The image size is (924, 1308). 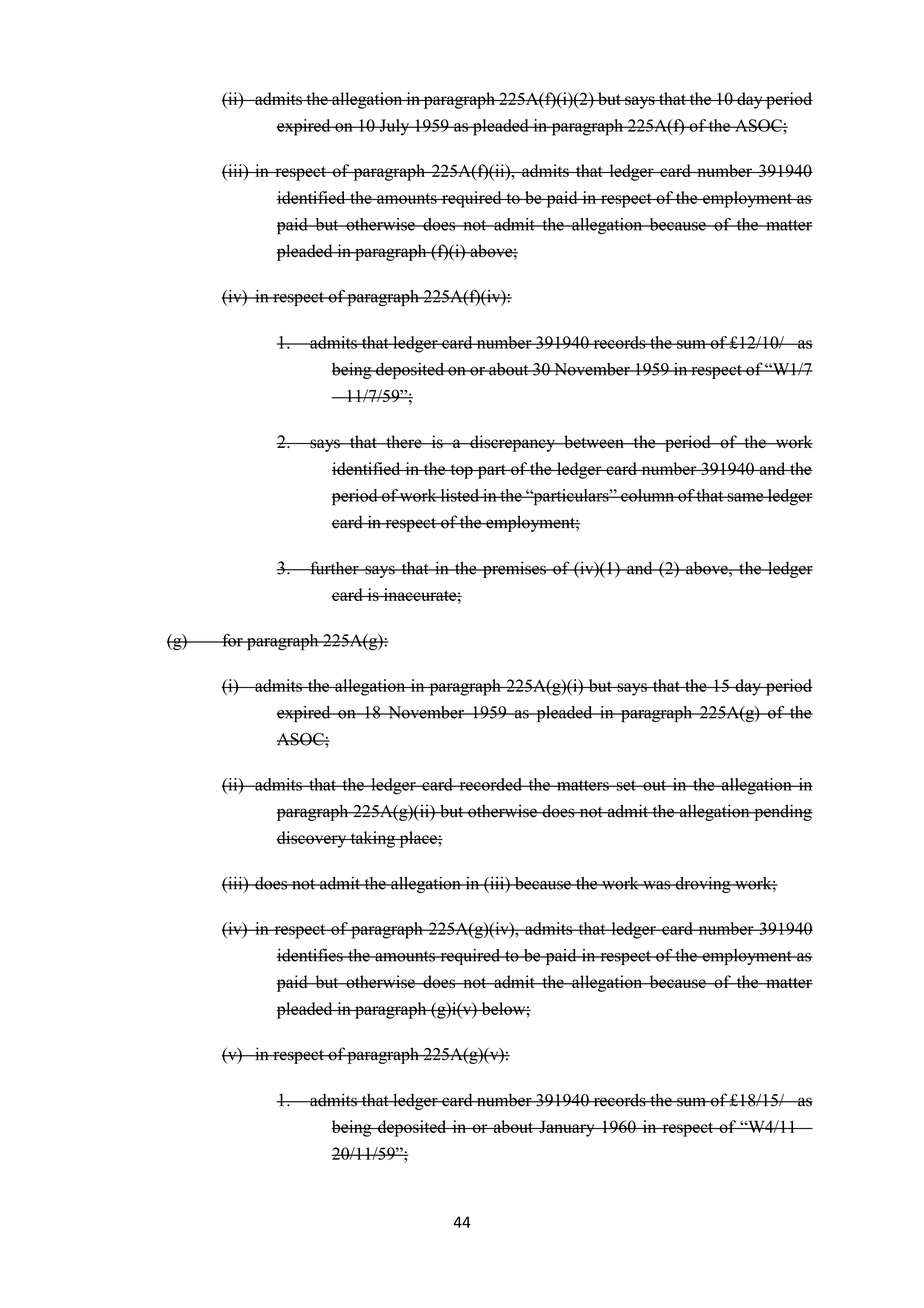 What do you see at coordinates (512, 443) in the screenshot?
I see `discrepancy` at bounding box center [512, 443].
